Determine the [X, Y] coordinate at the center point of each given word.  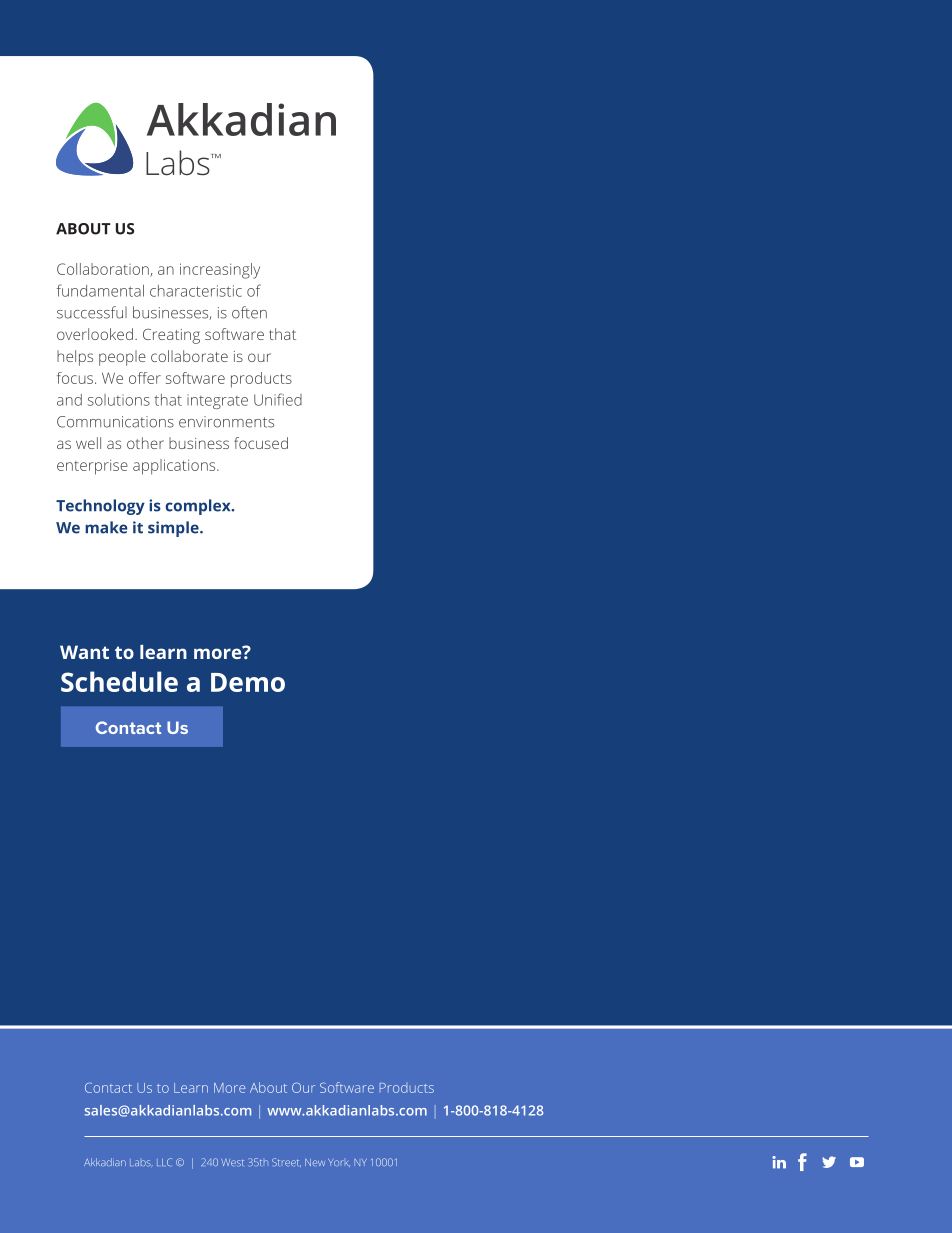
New [315, 1162]
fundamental [100, 290]
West [232, 1162]
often [249, 312]
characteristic [196, 291]
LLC [164, 1162]
